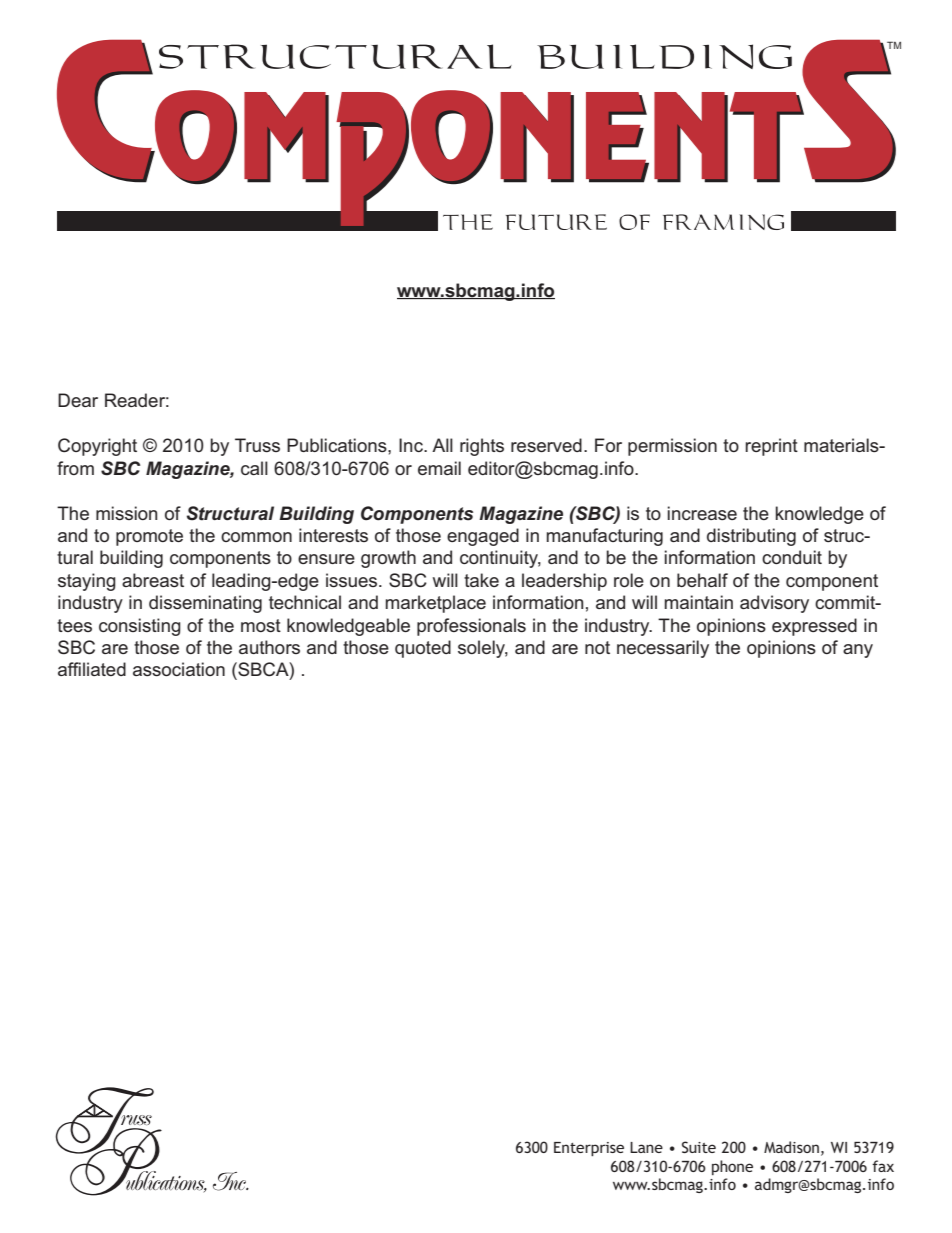  I want to click on Madison, so click(791, 1147).
